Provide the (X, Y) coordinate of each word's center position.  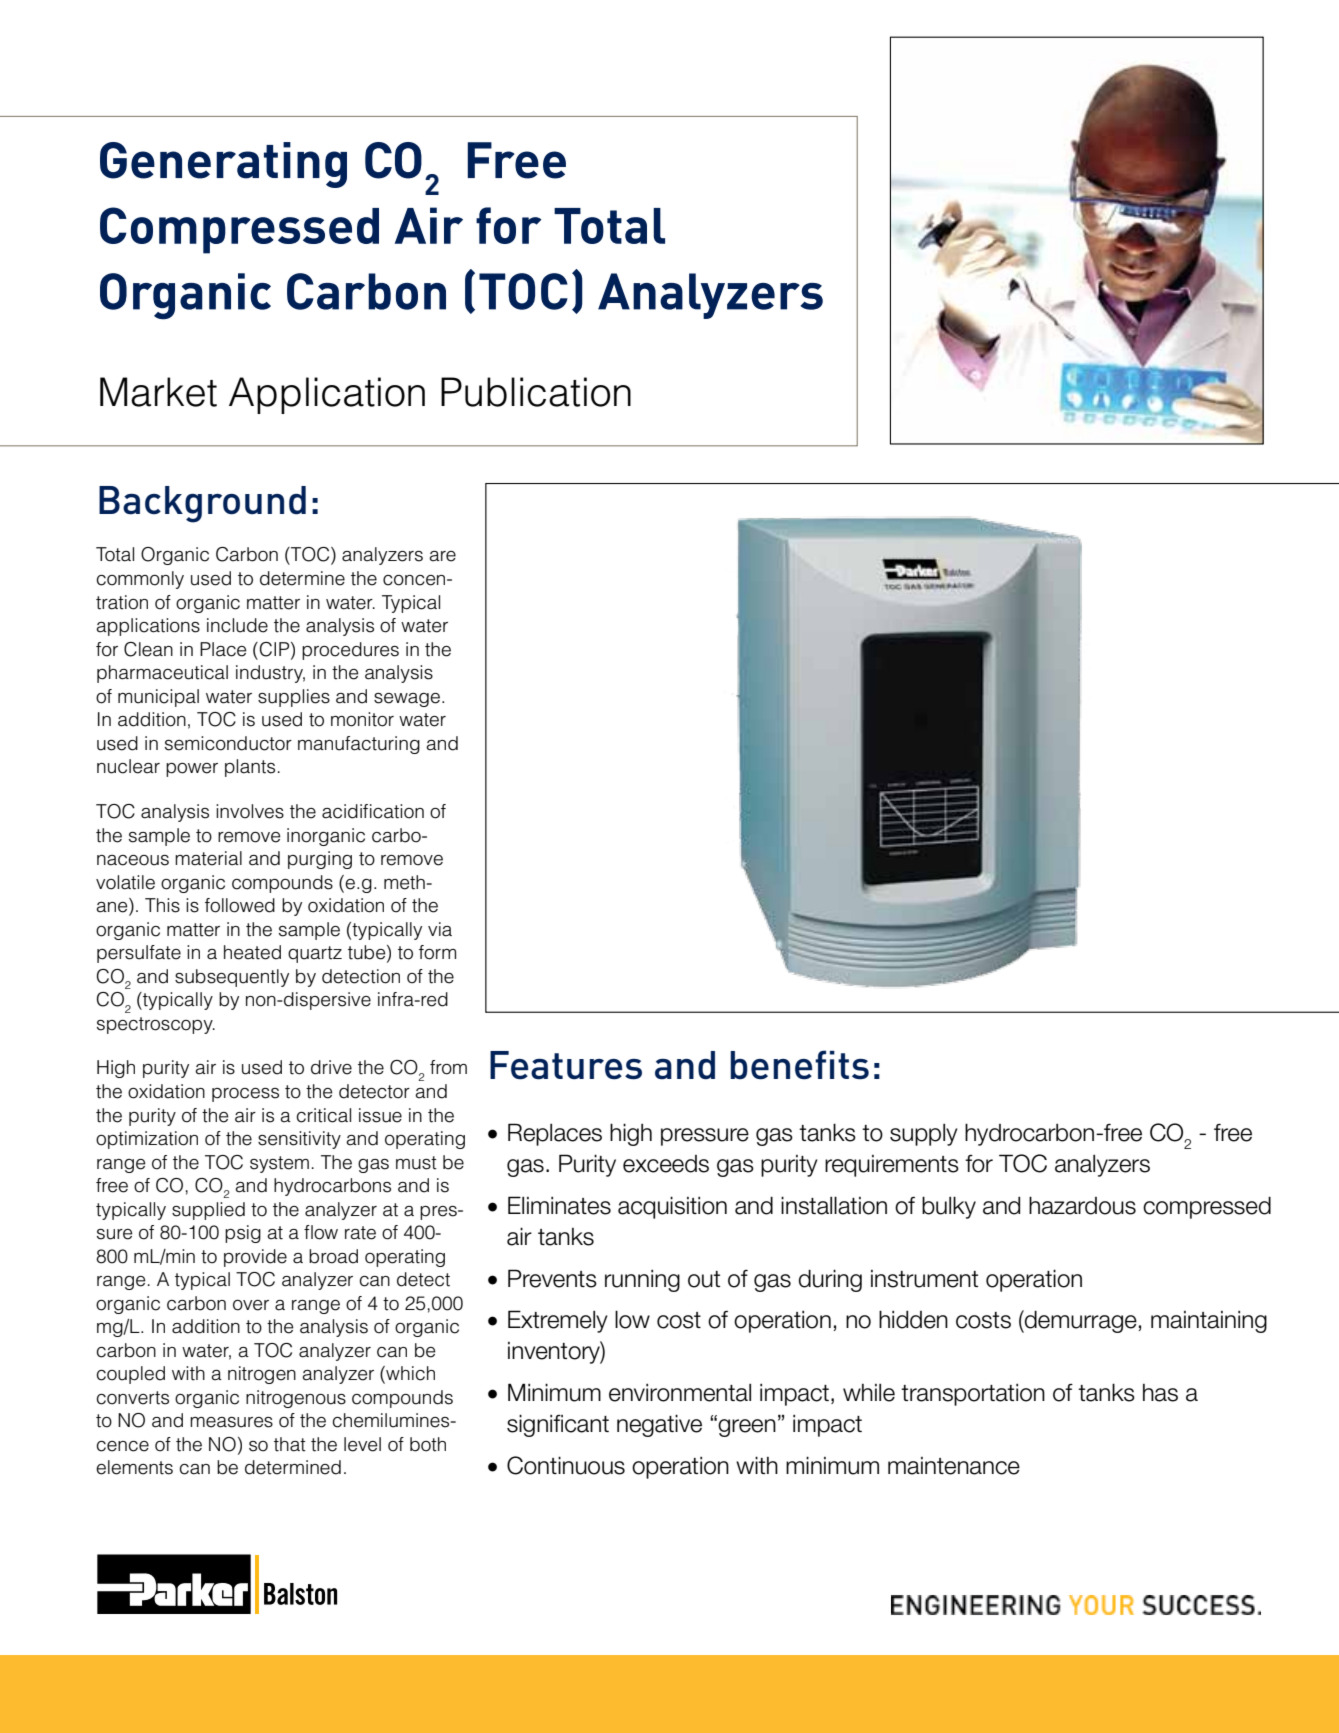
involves (250, 811)
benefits (799, 1065)
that (290, 1444)
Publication (536, 392)
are (442, 556)
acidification (373, 811)
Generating (223, 165)
